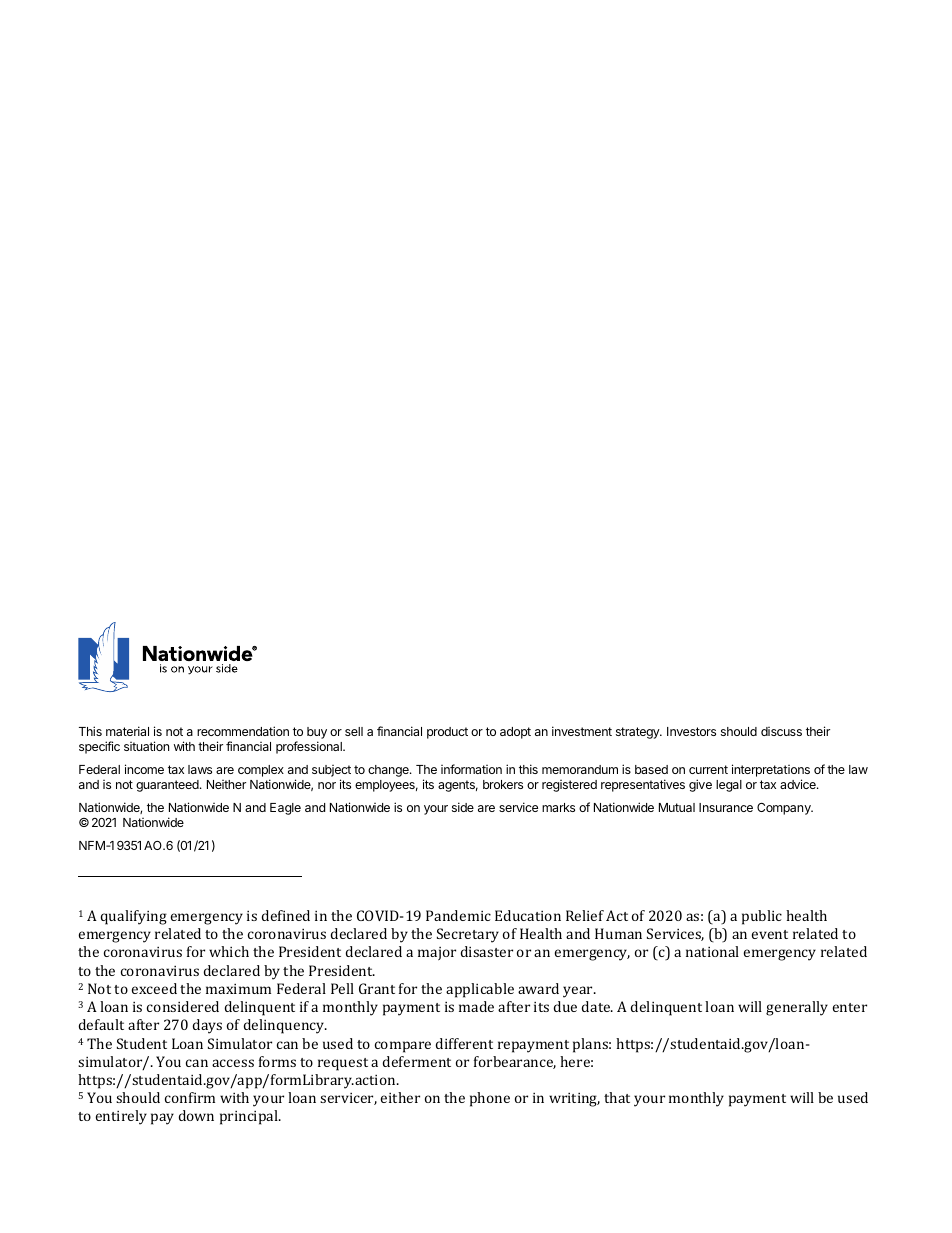 The image size is (952, 1233). What do you see at coordinates (447, 733) in the document?
I see `product` at bounding box center [447, 733].
